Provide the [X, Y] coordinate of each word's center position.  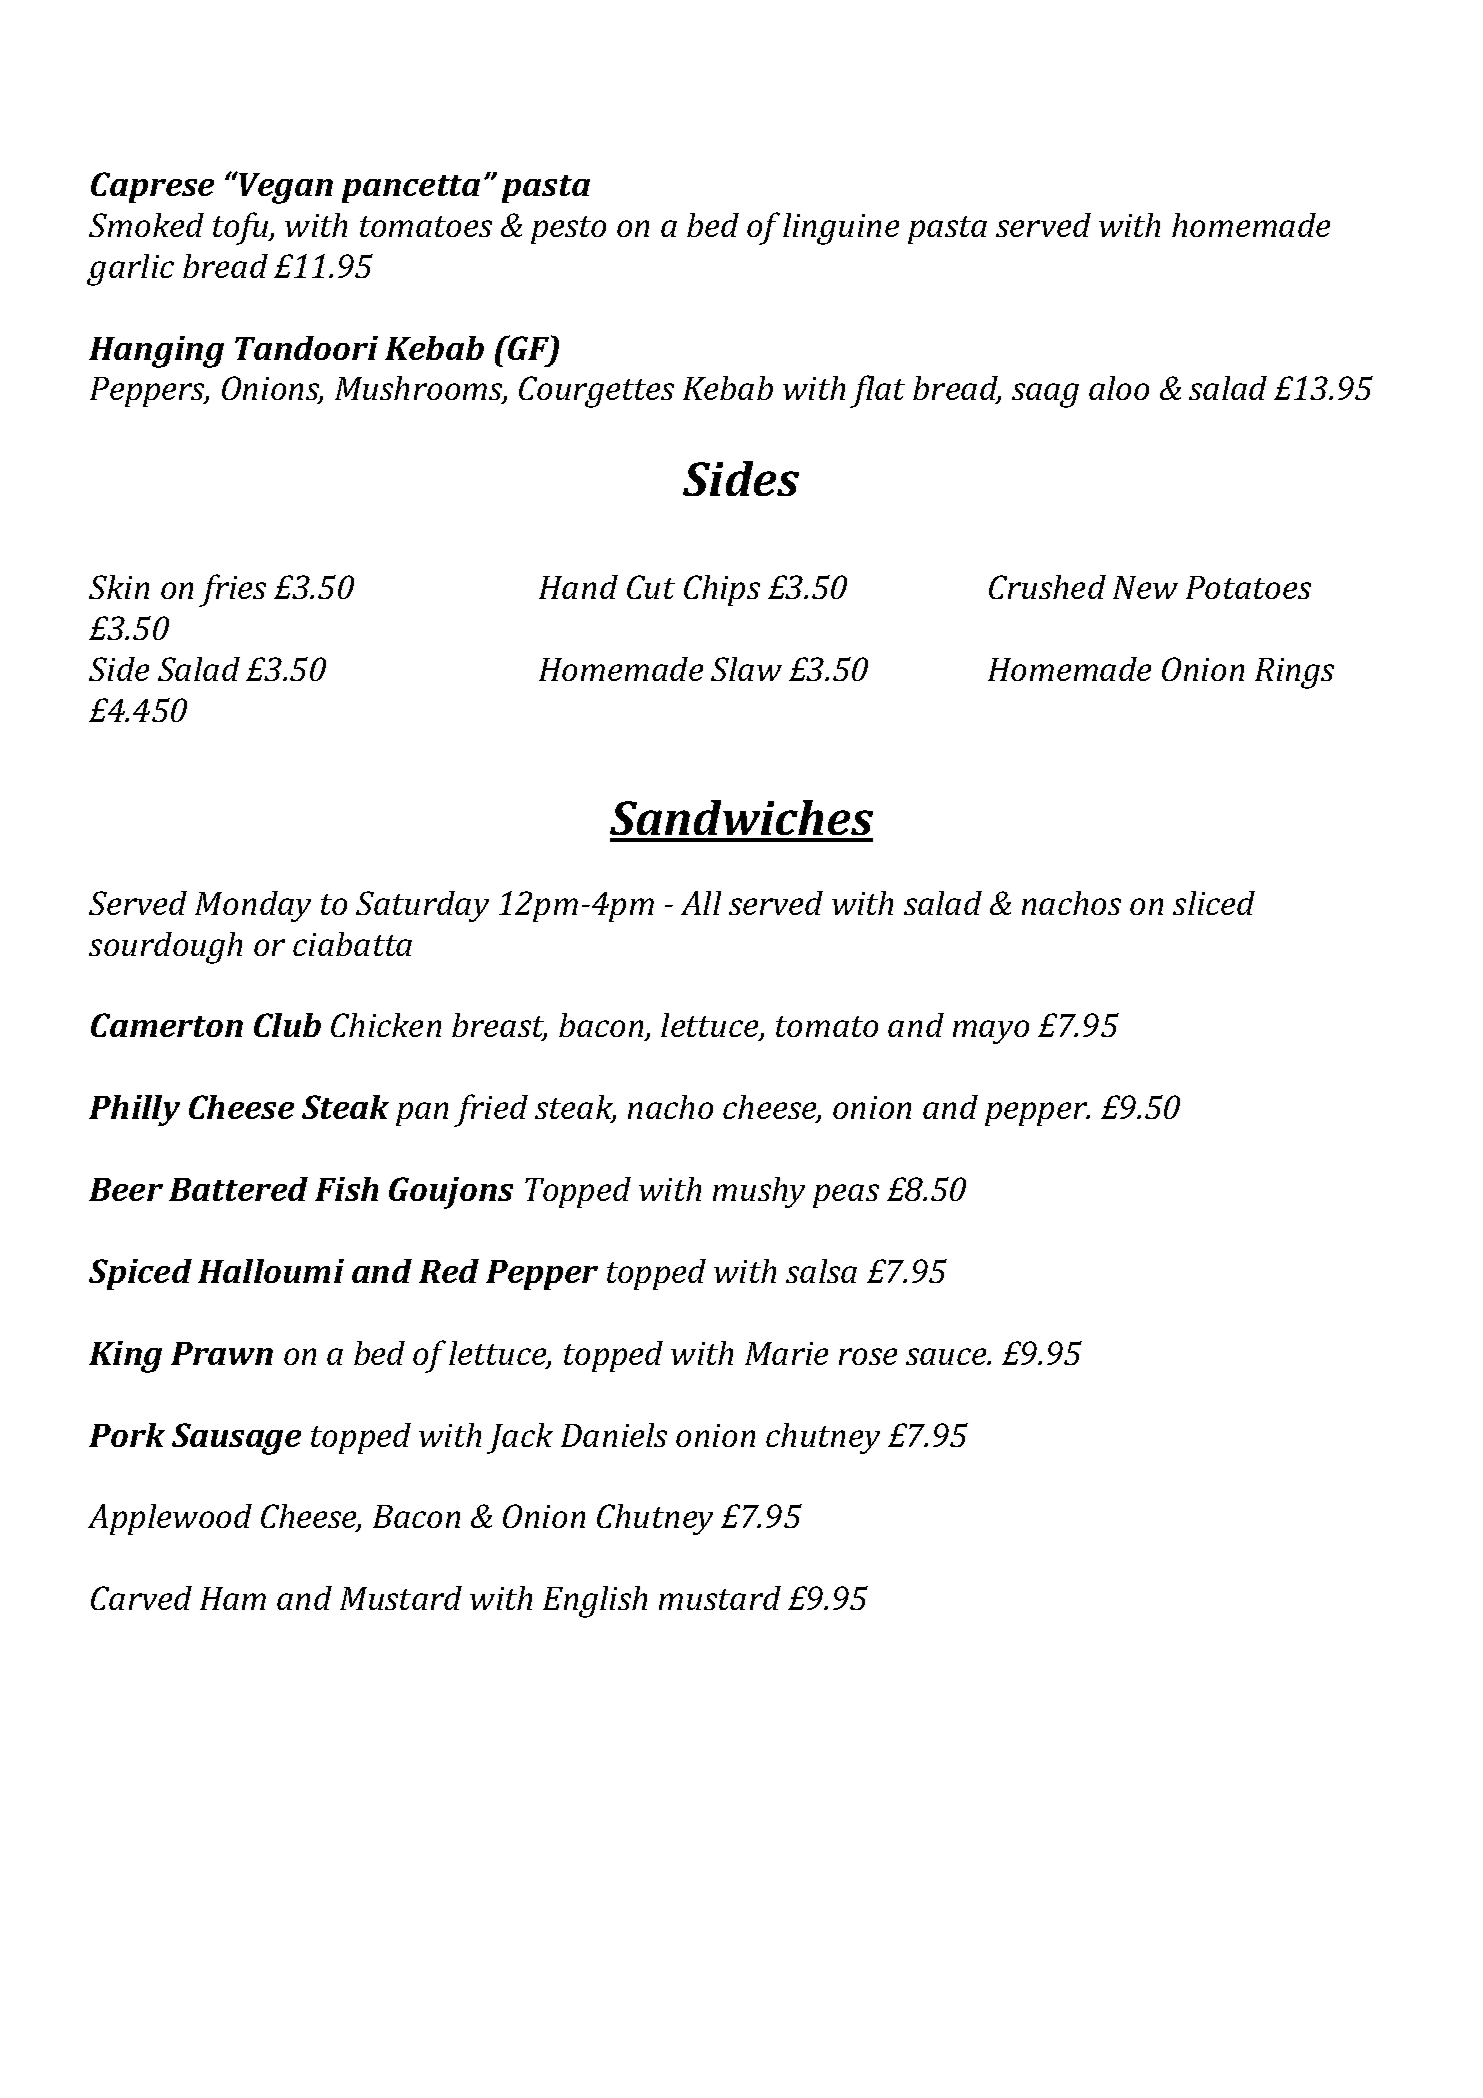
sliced [1214, 903]
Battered [238, 1189]
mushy [759, 1192]
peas [846, 1196]
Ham [233, 1598]
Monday [253, 906]
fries [232, 590]
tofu [242, 228]
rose [868, 1356]
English [595, 1602]
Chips [722, 590]
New [1145, 587]
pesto [568, 230]
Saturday [422, 906]
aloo [1119, 388]
